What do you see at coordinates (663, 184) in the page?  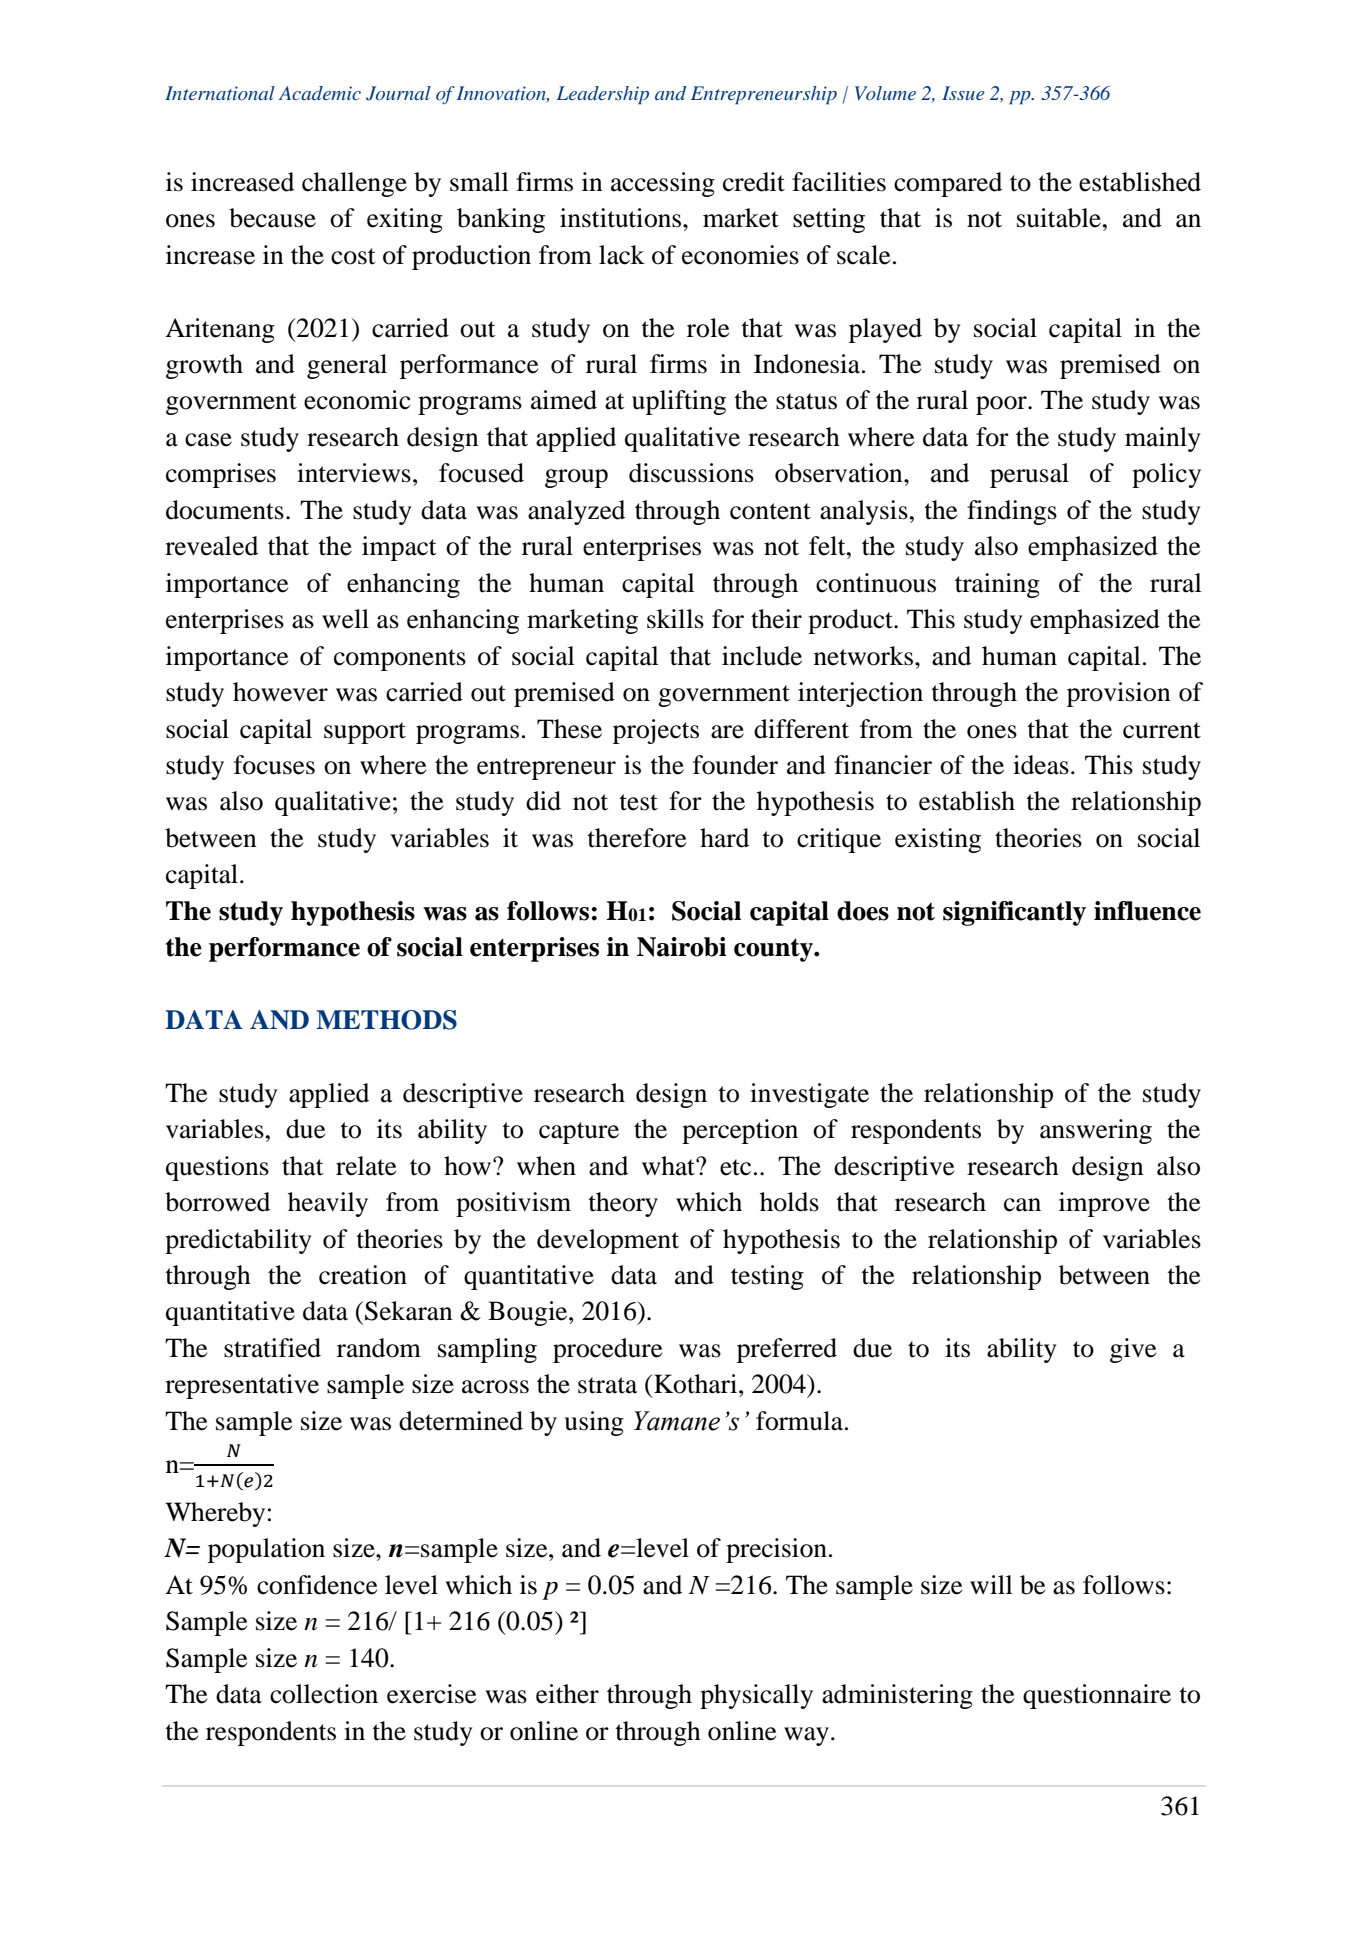 I see `accessing` at bounding box center [663, 184].
